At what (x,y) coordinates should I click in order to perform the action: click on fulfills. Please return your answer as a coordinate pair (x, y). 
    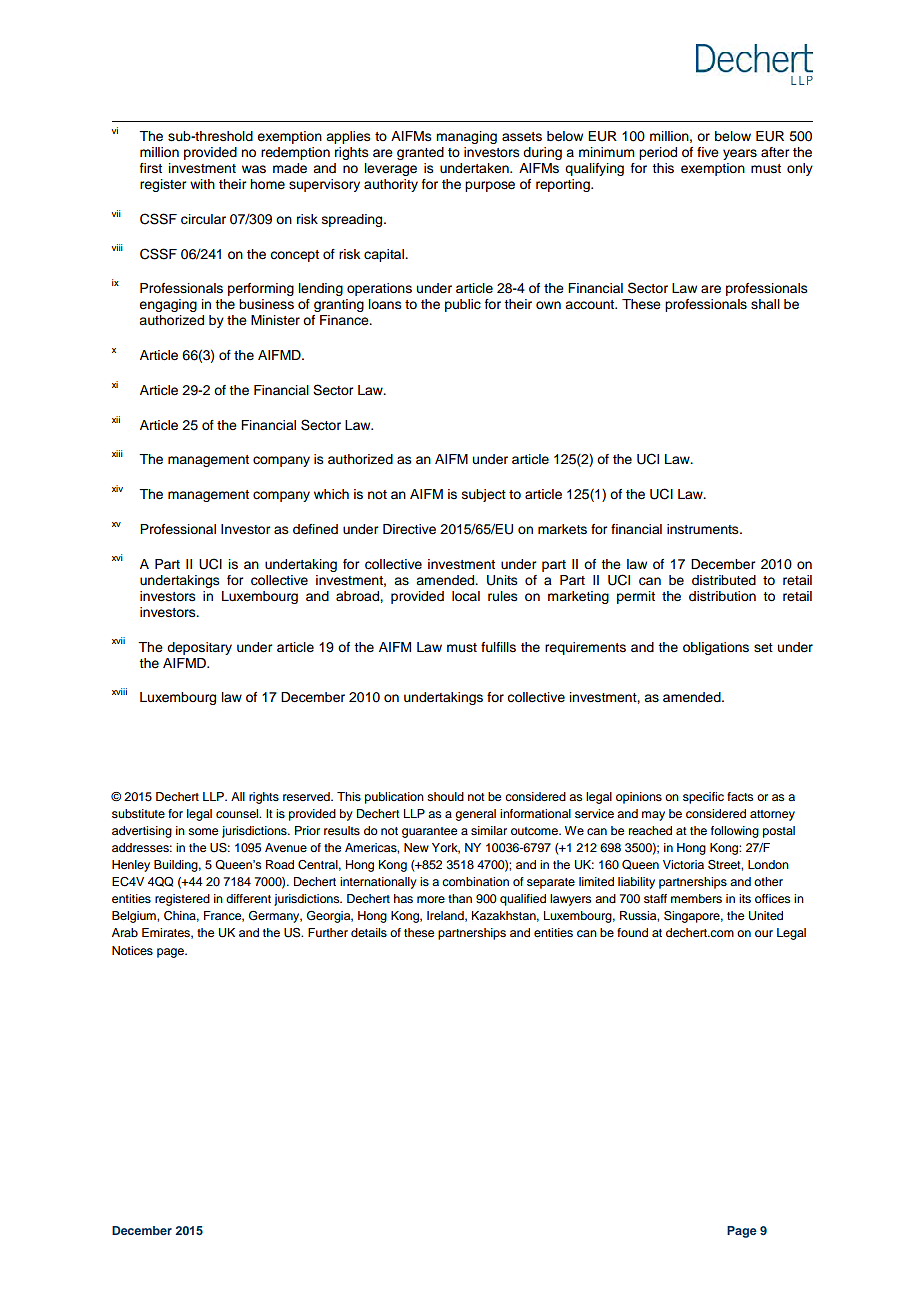
    Looking at the image, I should click on (498, 647).
